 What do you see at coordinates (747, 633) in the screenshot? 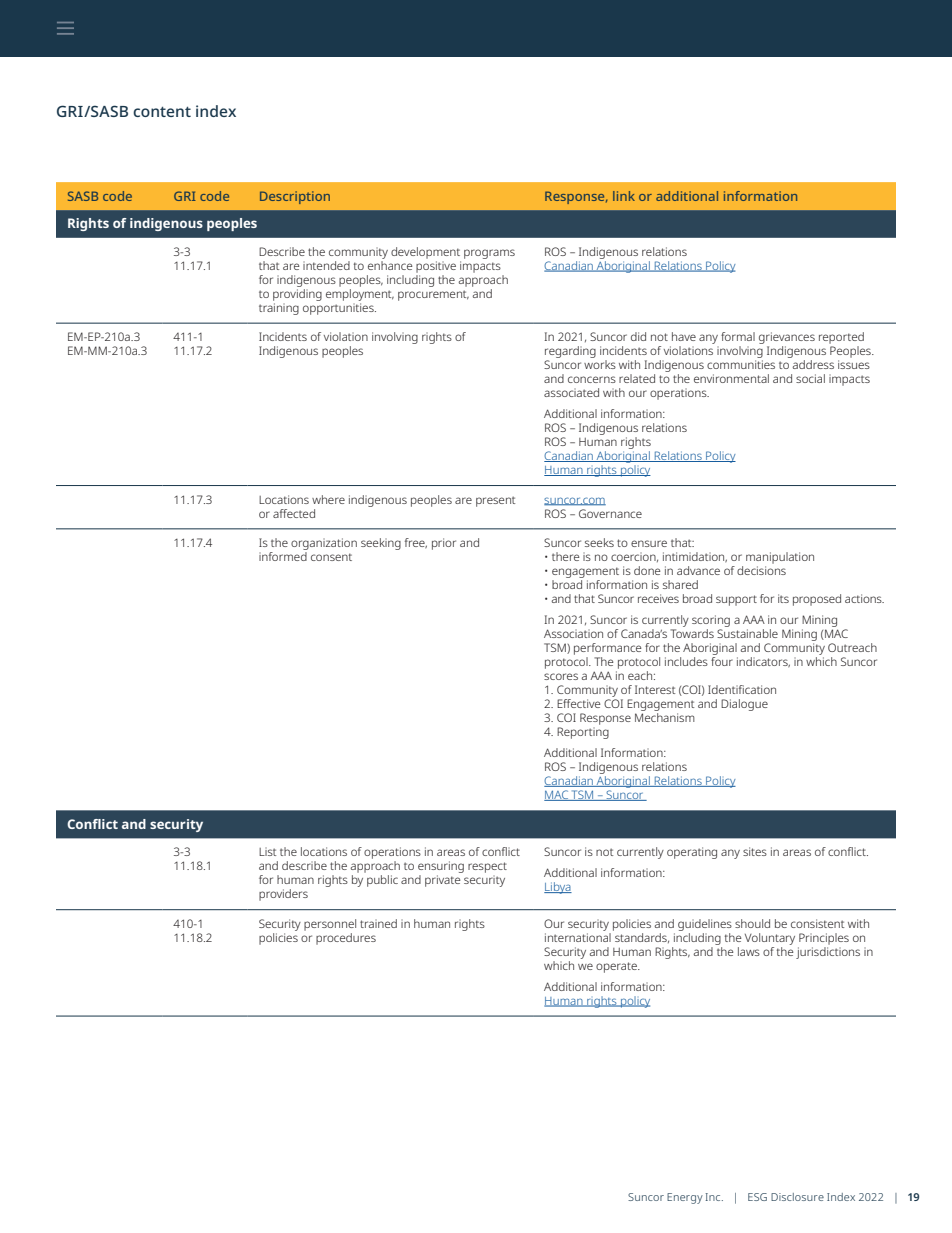
I see `Sustainable` at bounding box center [747, 633].
